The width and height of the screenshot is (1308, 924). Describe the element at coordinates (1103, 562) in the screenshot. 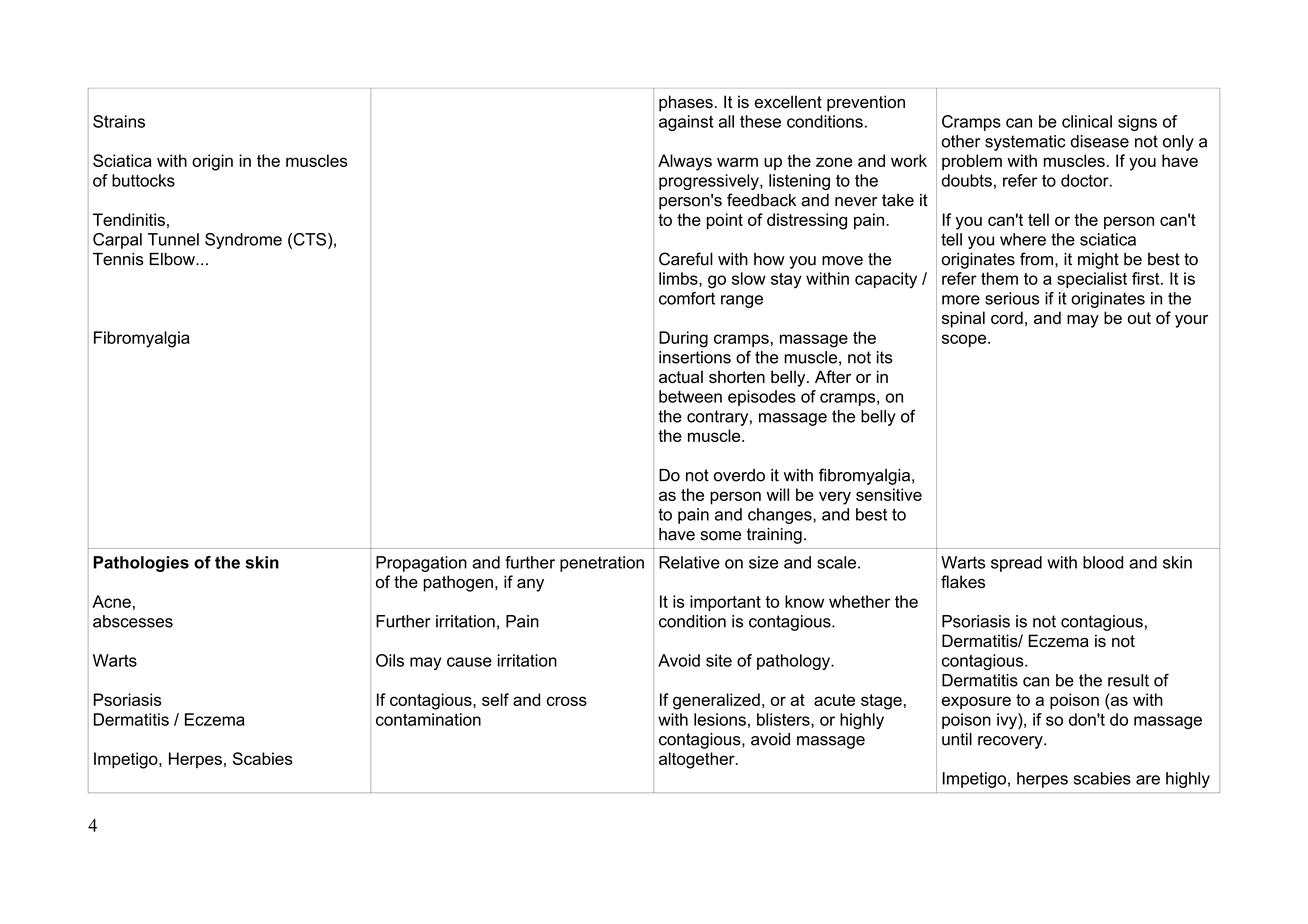

I see `blood` at that location.
